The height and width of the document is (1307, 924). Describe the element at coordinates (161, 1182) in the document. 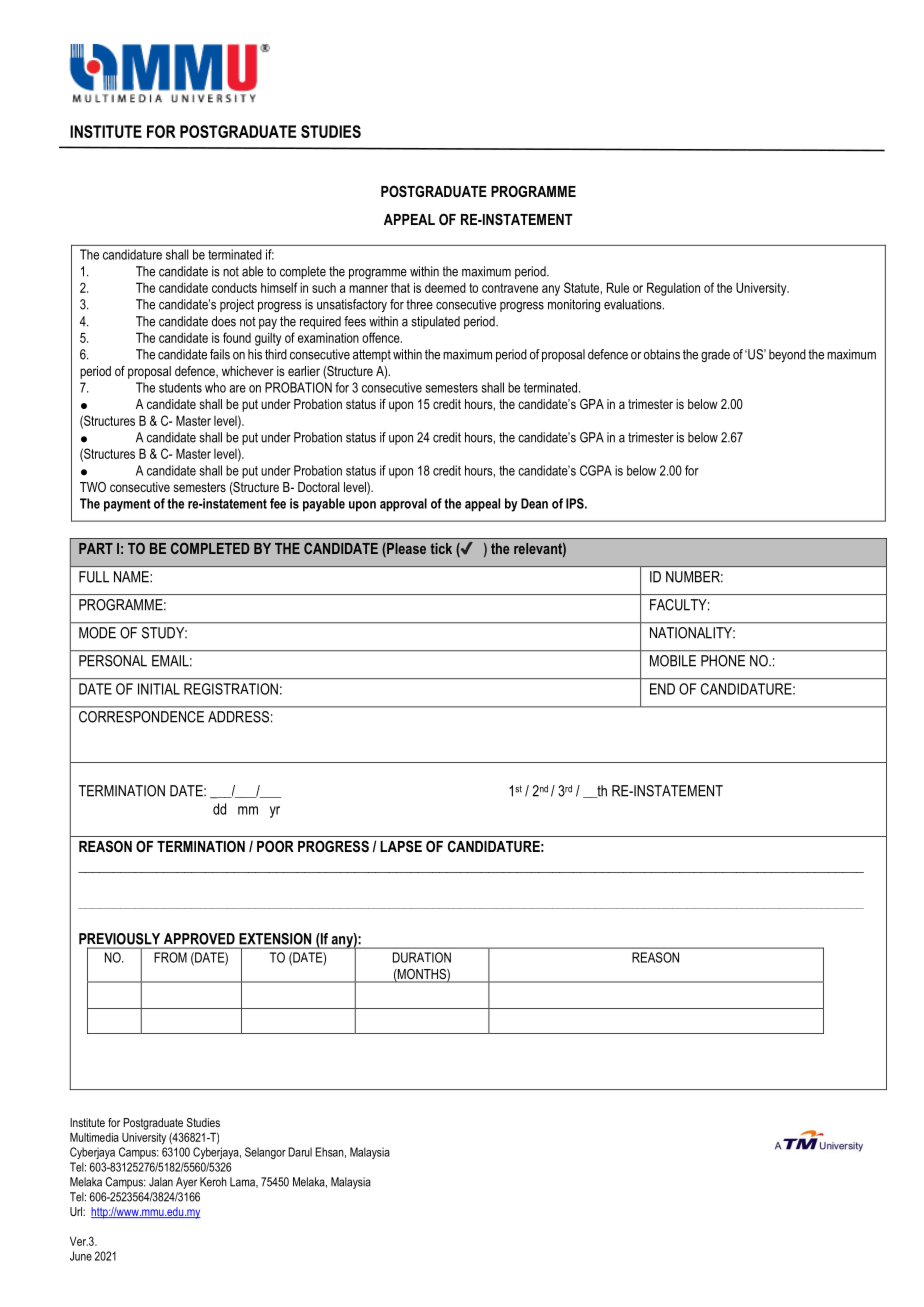

I see `Jalan` at that location.
